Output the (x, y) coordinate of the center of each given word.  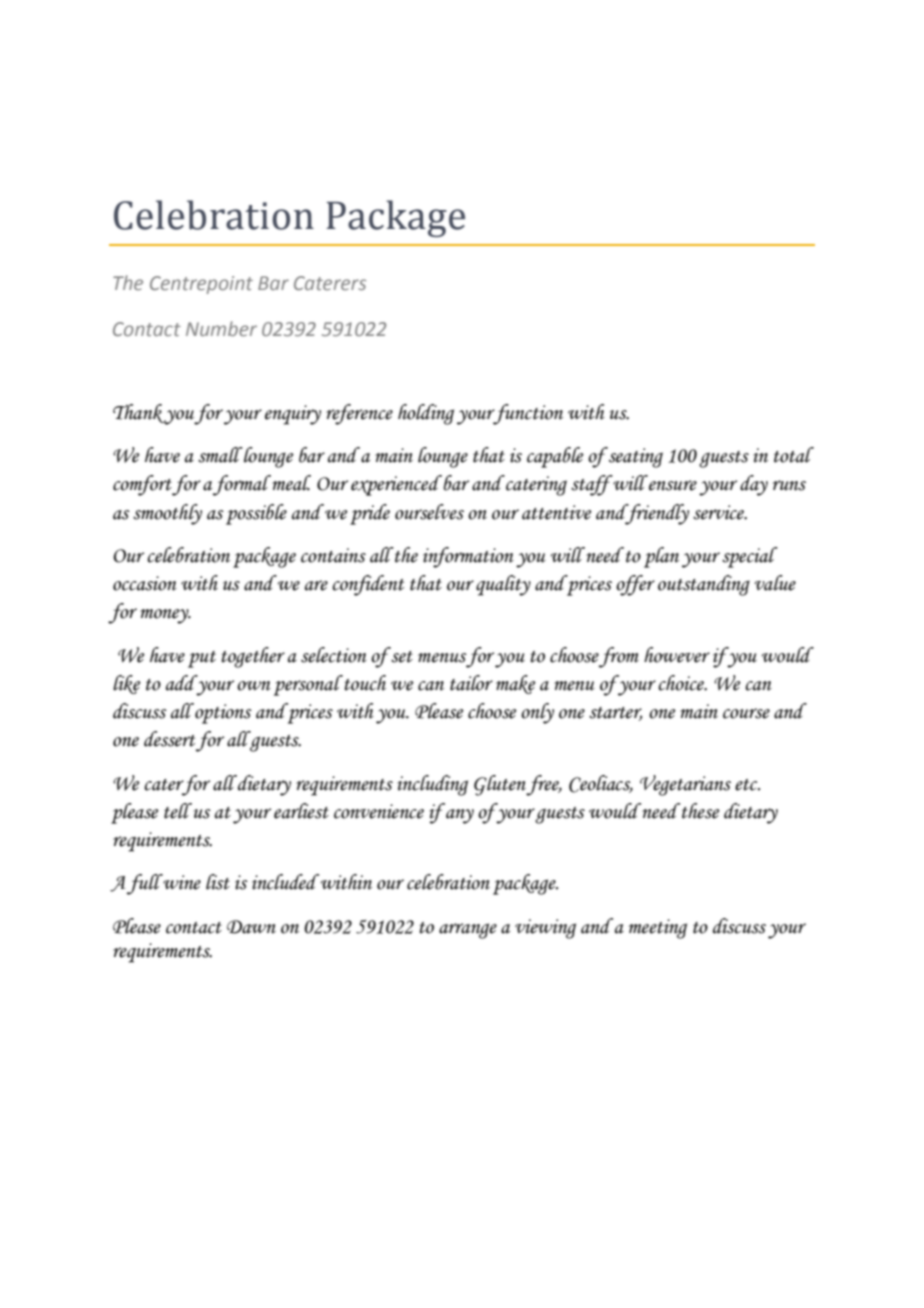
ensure (673, 485)
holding (426, 414)
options (222, 713)
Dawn (251, 927)
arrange (468, 931)
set (401, 655)
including (432, 785)
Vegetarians (685, 785)
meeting (658, 929)
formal (242, 485)
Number (221, 328)
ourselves (429, 512)
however (677, 655)
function (527, 414)
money (165, 616)
